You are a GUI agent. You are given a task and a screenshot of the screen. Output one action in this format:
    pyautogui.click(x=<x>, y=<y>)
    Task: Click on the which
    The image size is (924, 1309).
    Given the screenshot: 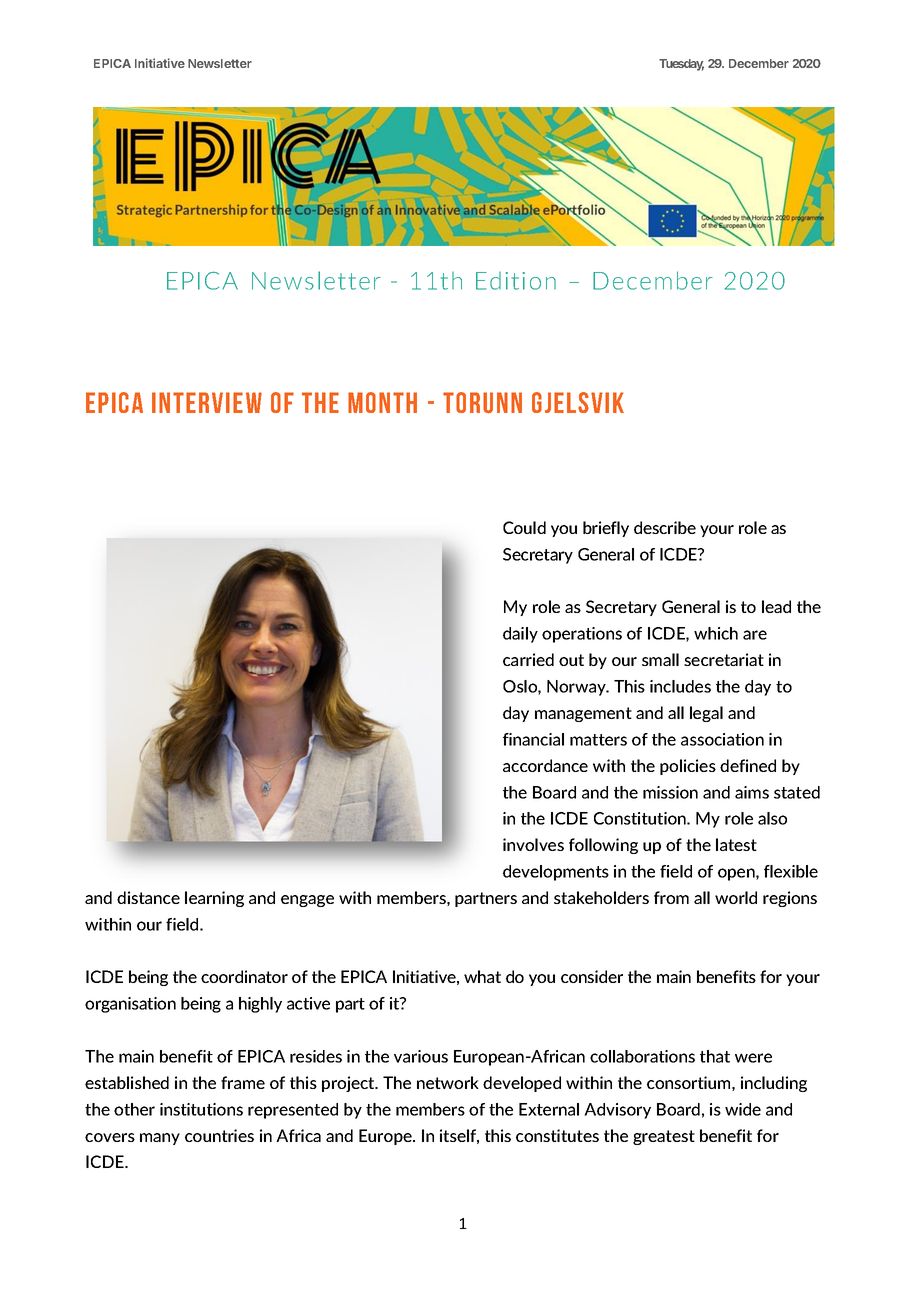 What is the action you would take?
    pyautogui.click(x=716, y=633)
